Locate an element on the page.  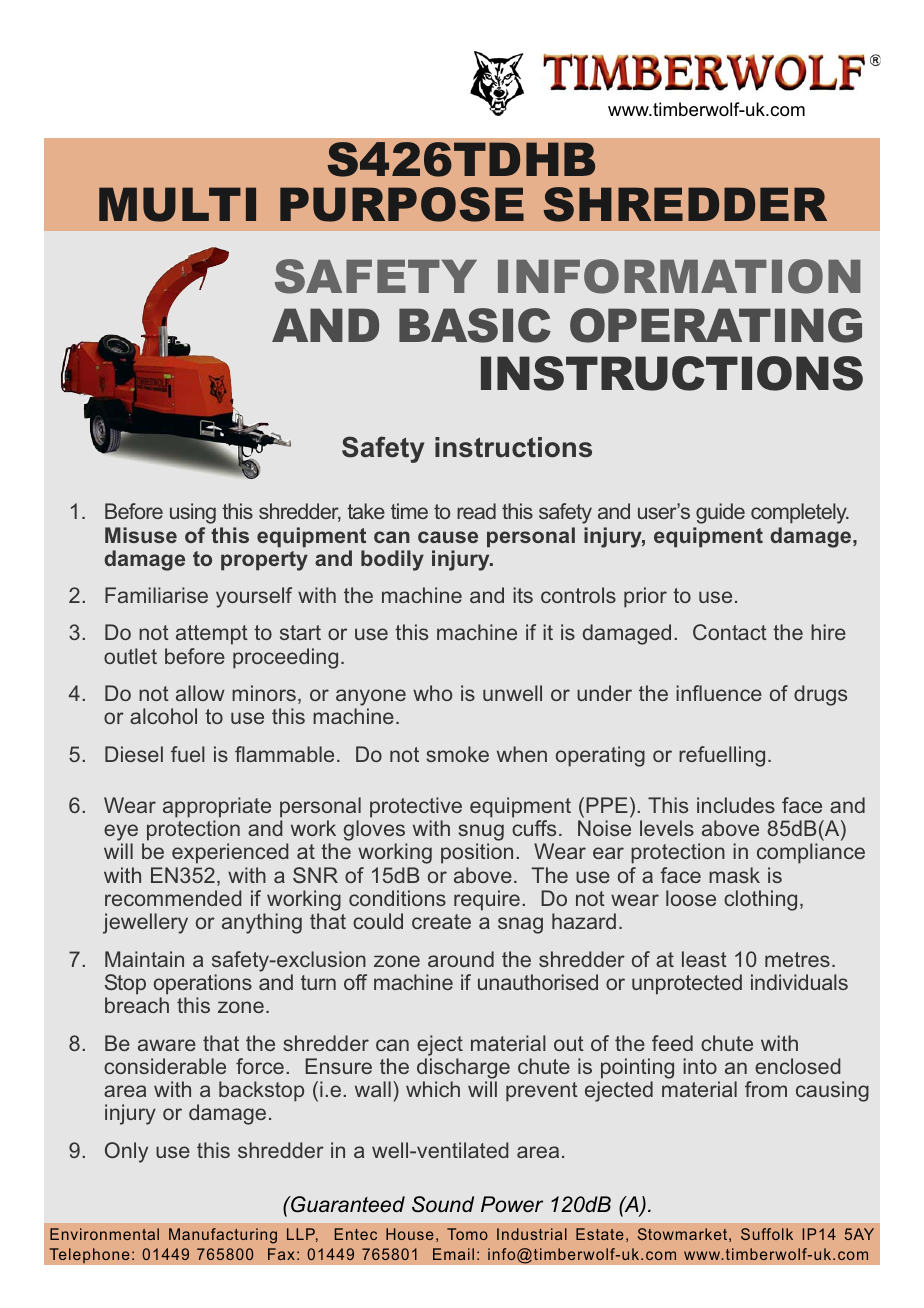
alcohol is located at coordinates (163, 716).
